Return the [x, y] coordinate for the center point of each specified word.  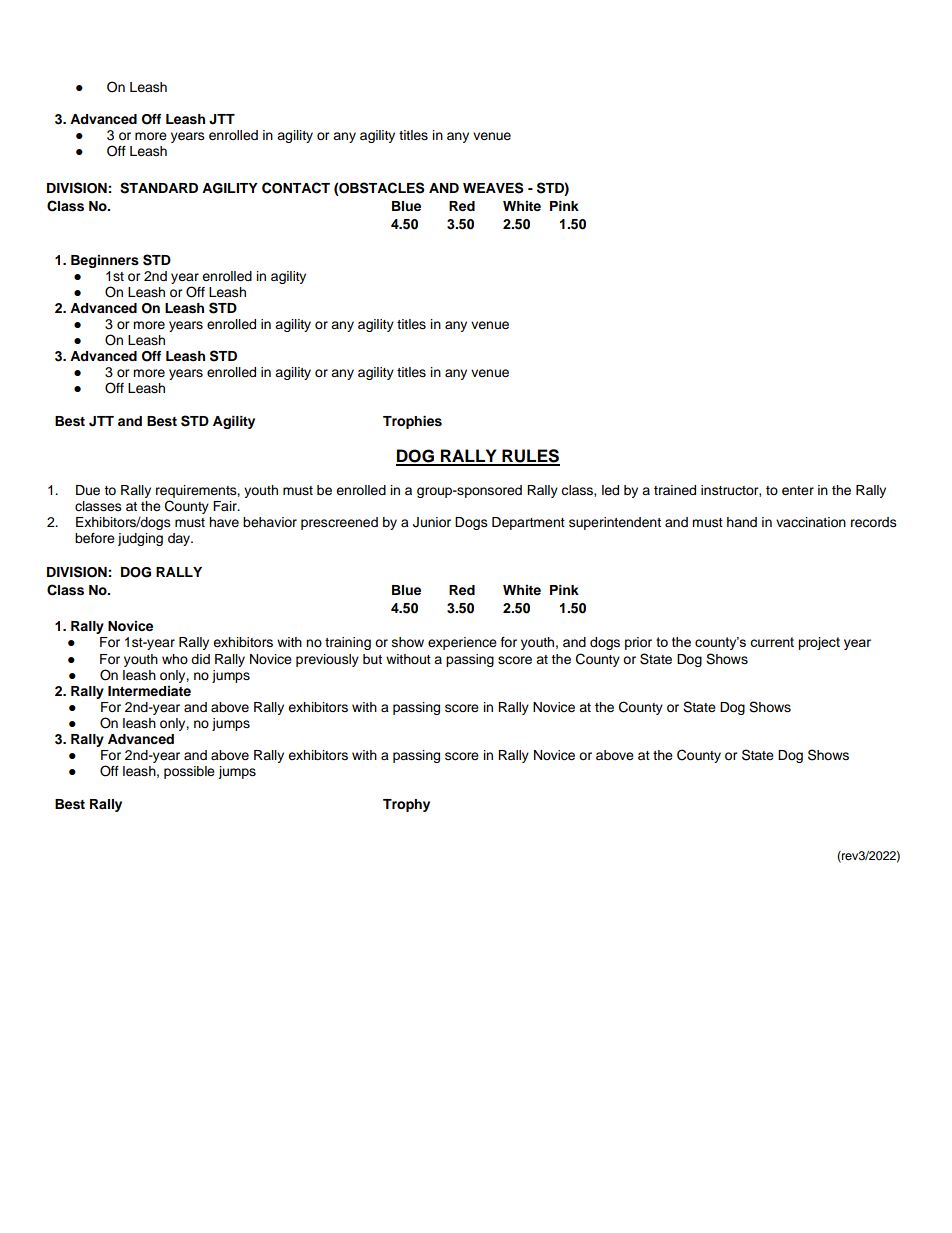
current [772, 642]
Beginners [105, 261]
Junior [432, 522]
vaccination [811, 522]
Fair [226, 506]
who [175, 659]
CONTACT [296, 188]
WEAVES [493, 188]
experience [462, 643]
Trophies [412, 422]
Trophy [406, 805]
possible [189, 772]
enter [798, 491]
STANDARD [159, 188]
